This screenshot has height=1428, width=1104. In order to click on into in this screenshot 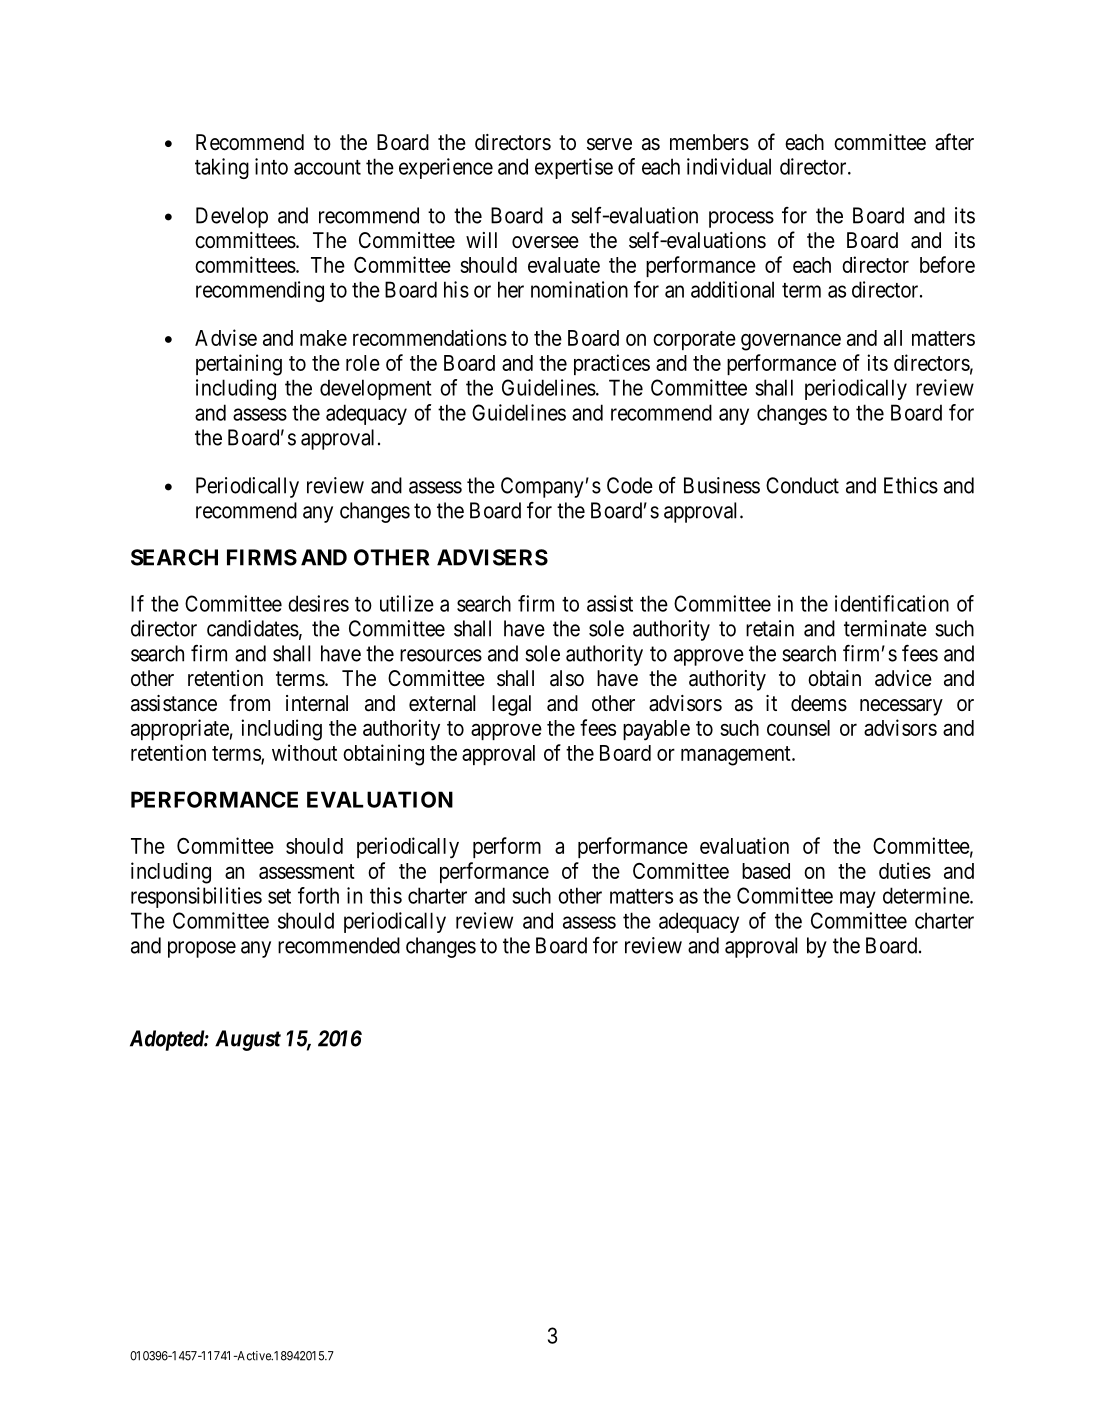, I will do `click(271, 166)`.
